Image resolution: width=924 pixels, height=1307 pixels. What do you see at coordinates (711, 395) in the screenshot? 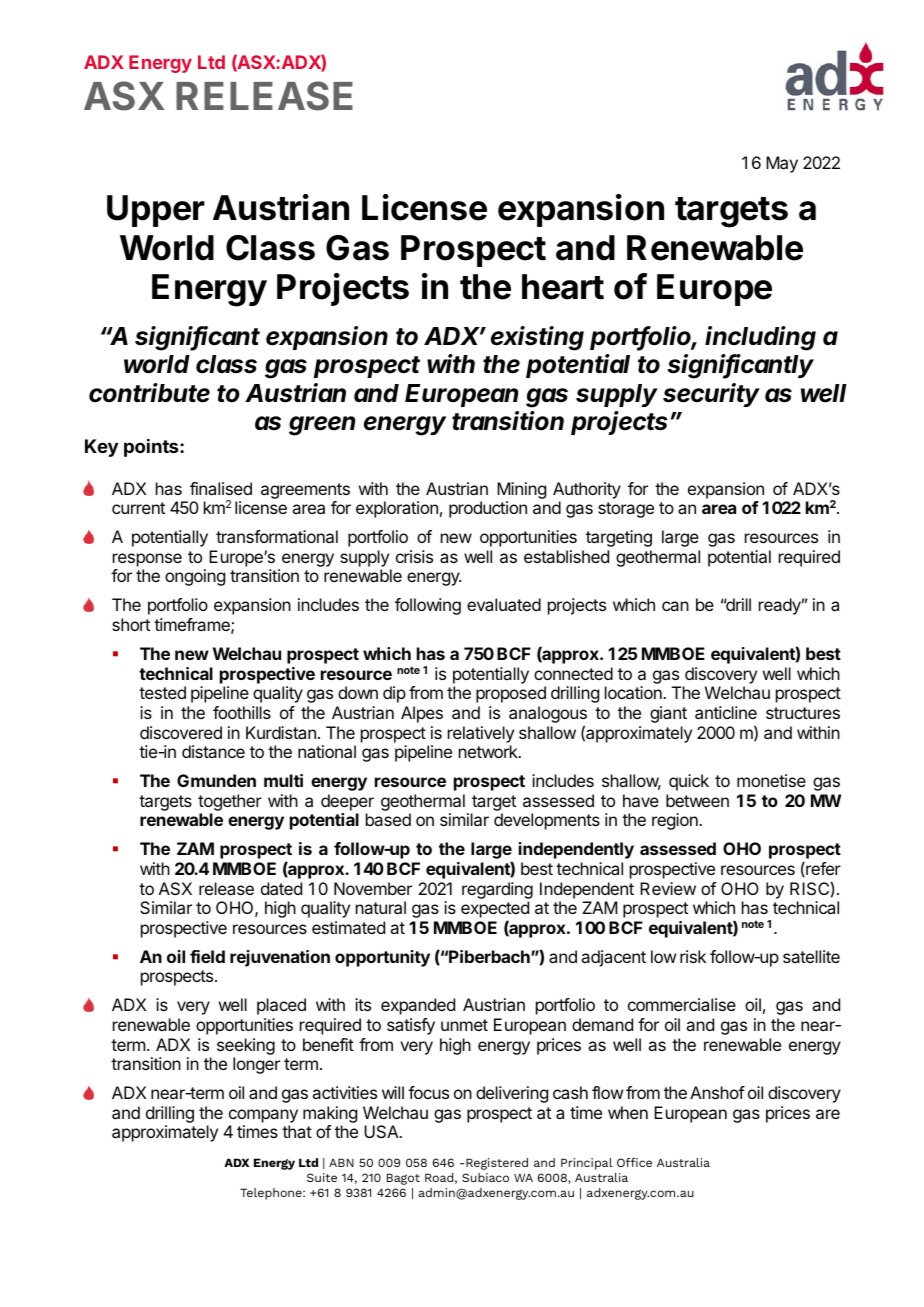
I see `security` at bounding box center [711, 395].
